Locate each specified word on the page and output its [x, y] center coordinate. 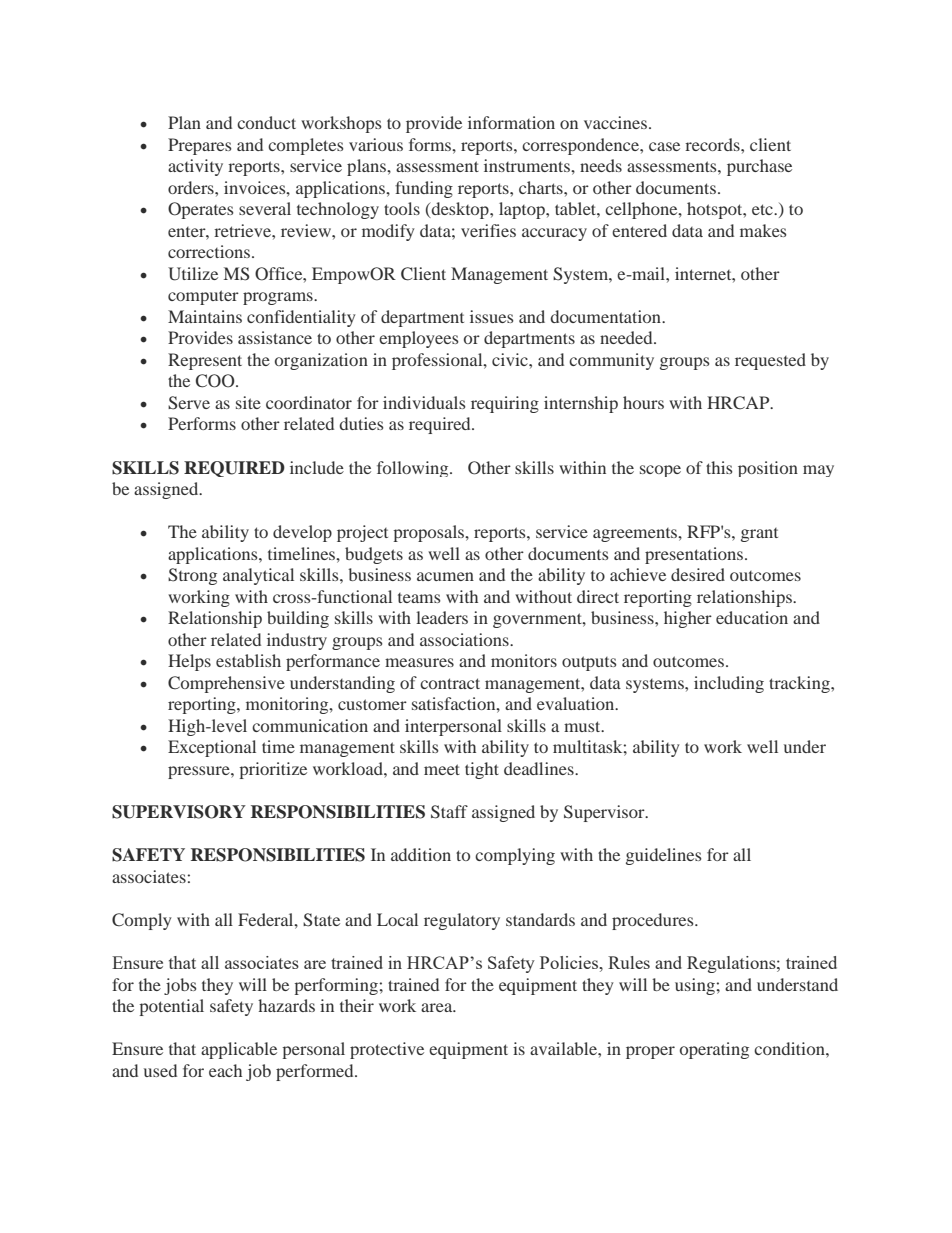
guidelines [663, 856]
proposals [430, 533]
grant [759, 535]
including [729, 684]
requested [770, 361]
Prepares [199, 146]
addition [421, 854]
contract [450, 683]
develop [302, 533]
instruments [528, 165]
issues [491, 316]
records [713, 144]
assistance [275, 337]
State [321, 920]
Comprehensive [226, 684]
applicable [239, 1050]
